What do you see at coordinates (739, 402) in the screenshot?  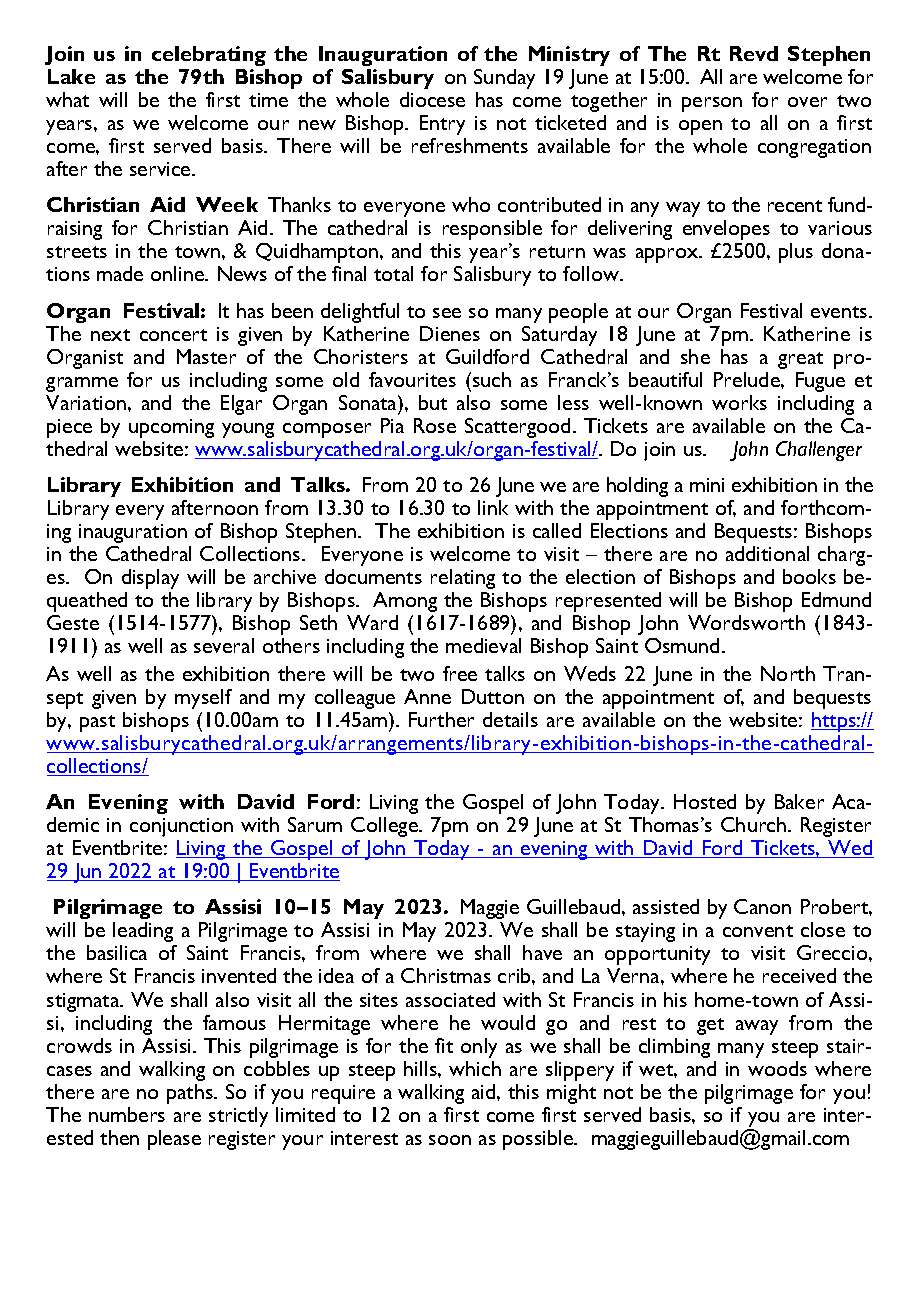 I see `works` at bounding box center [739, 402].
